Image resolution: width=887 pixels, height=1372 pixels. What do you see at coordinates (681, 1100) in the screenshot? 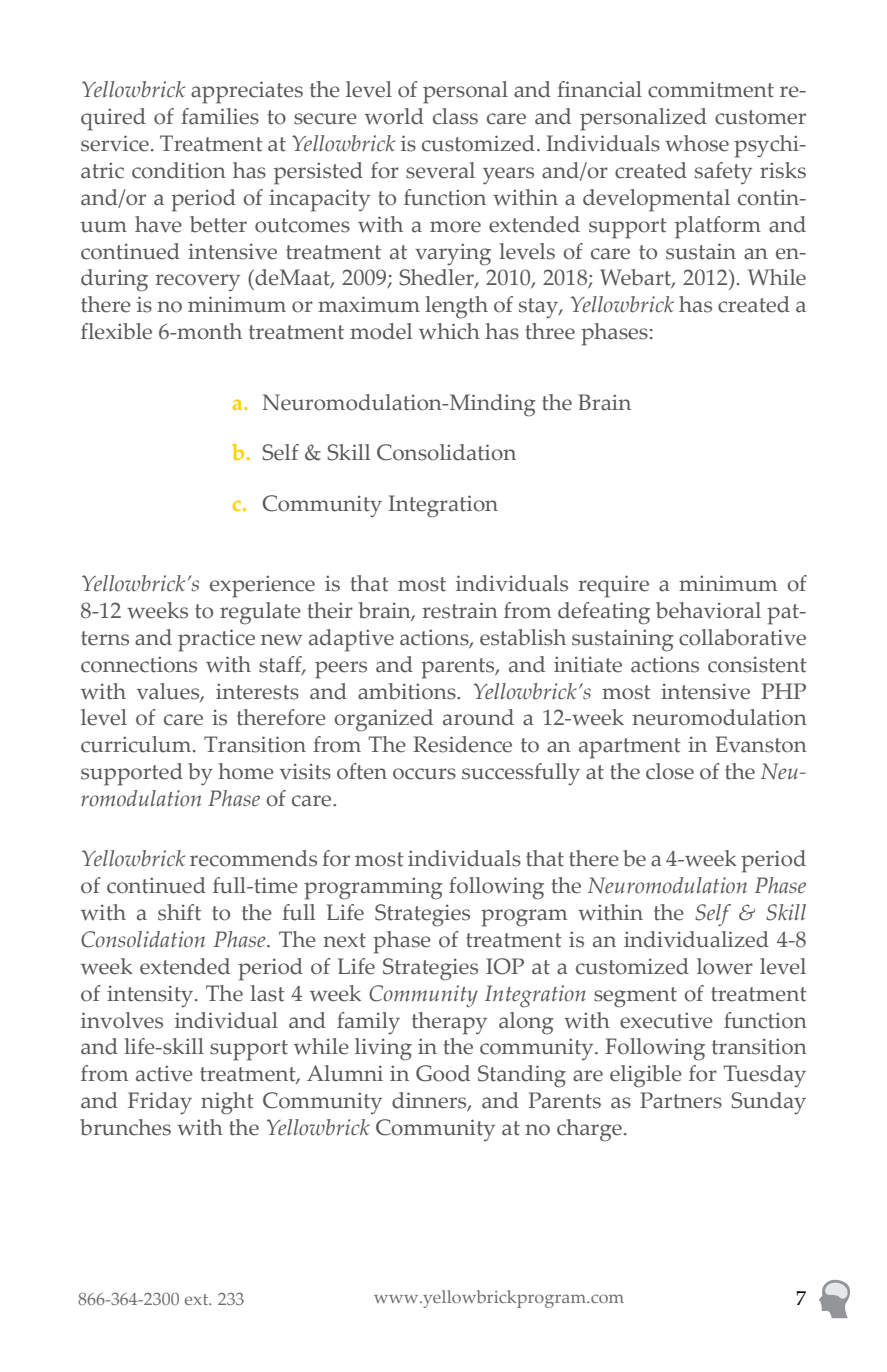
I see `Partners` at bounding box center [681, 1100].
